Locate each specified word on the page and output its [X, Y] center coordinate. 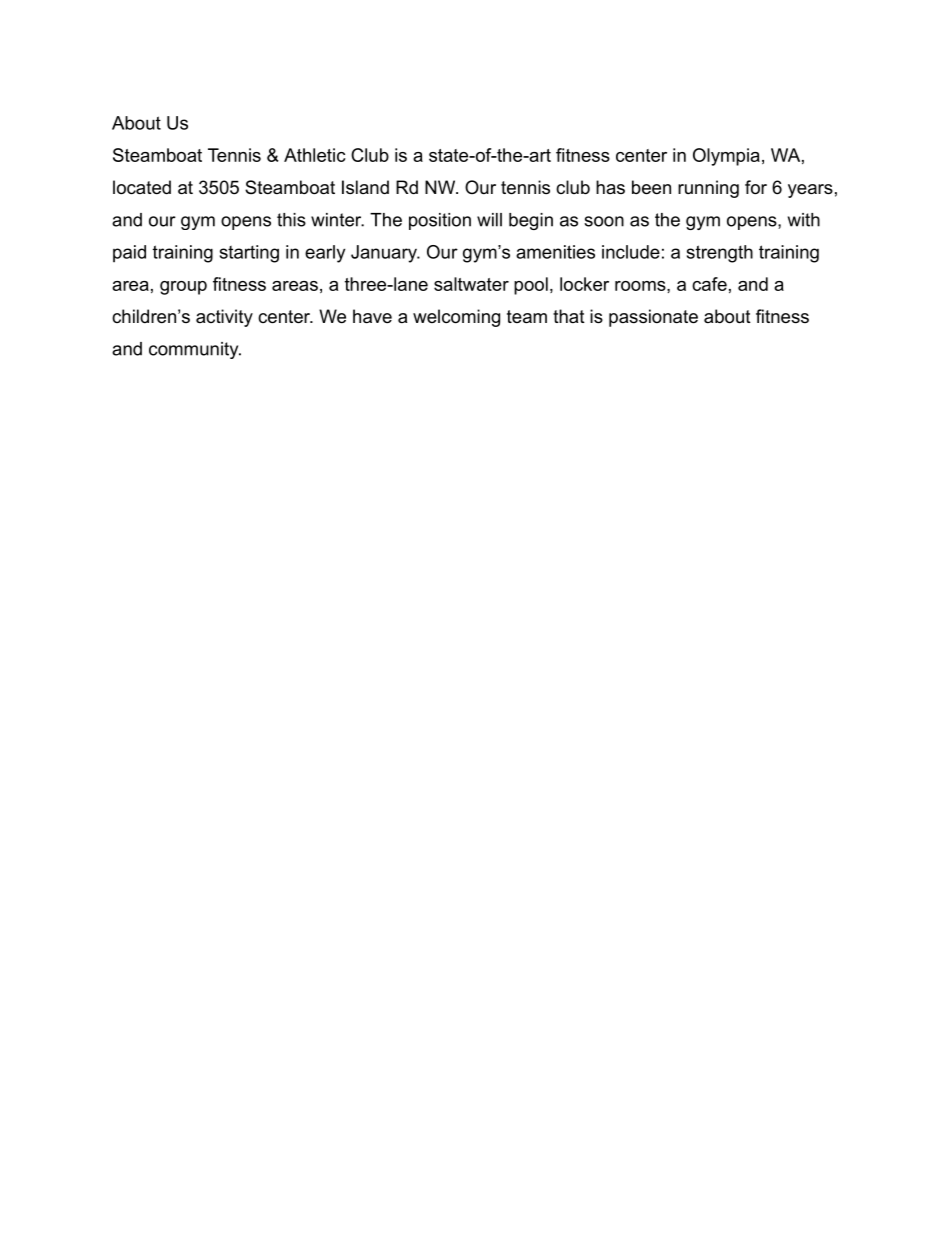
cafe [709, 284]
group [183, 288]
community [195, 350]
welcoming [456, 318]
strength [720, 254]
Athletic [315, 155]
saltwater [471, 284]
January [385, 254]
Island [365, 187]
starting [249, 254]
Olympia [726, 157]
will [489, 220]
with [804, 220]
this [291, 220]
